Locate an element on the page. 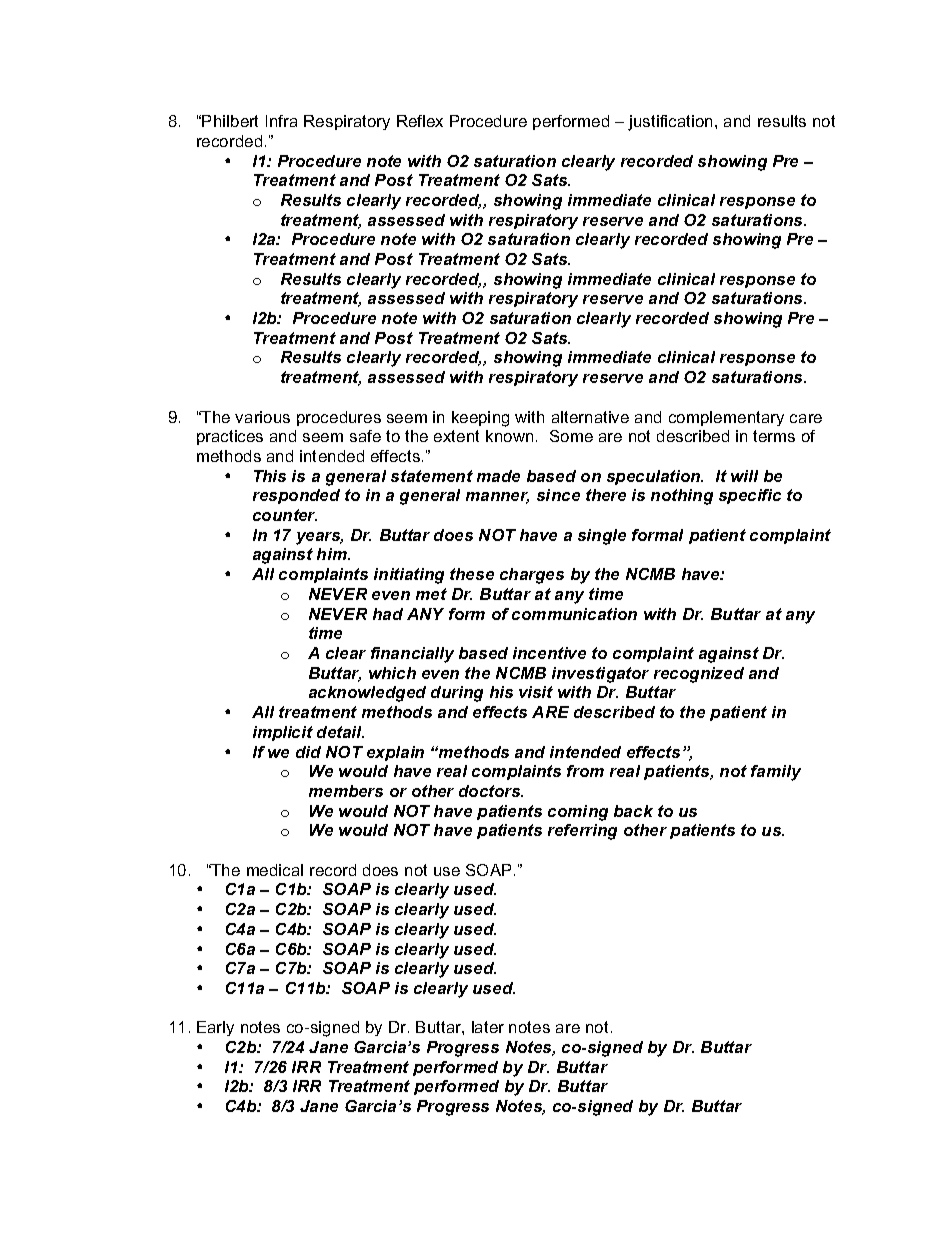 This document has height=1233, width=952. complementary is located at coordinates (726, 418).
